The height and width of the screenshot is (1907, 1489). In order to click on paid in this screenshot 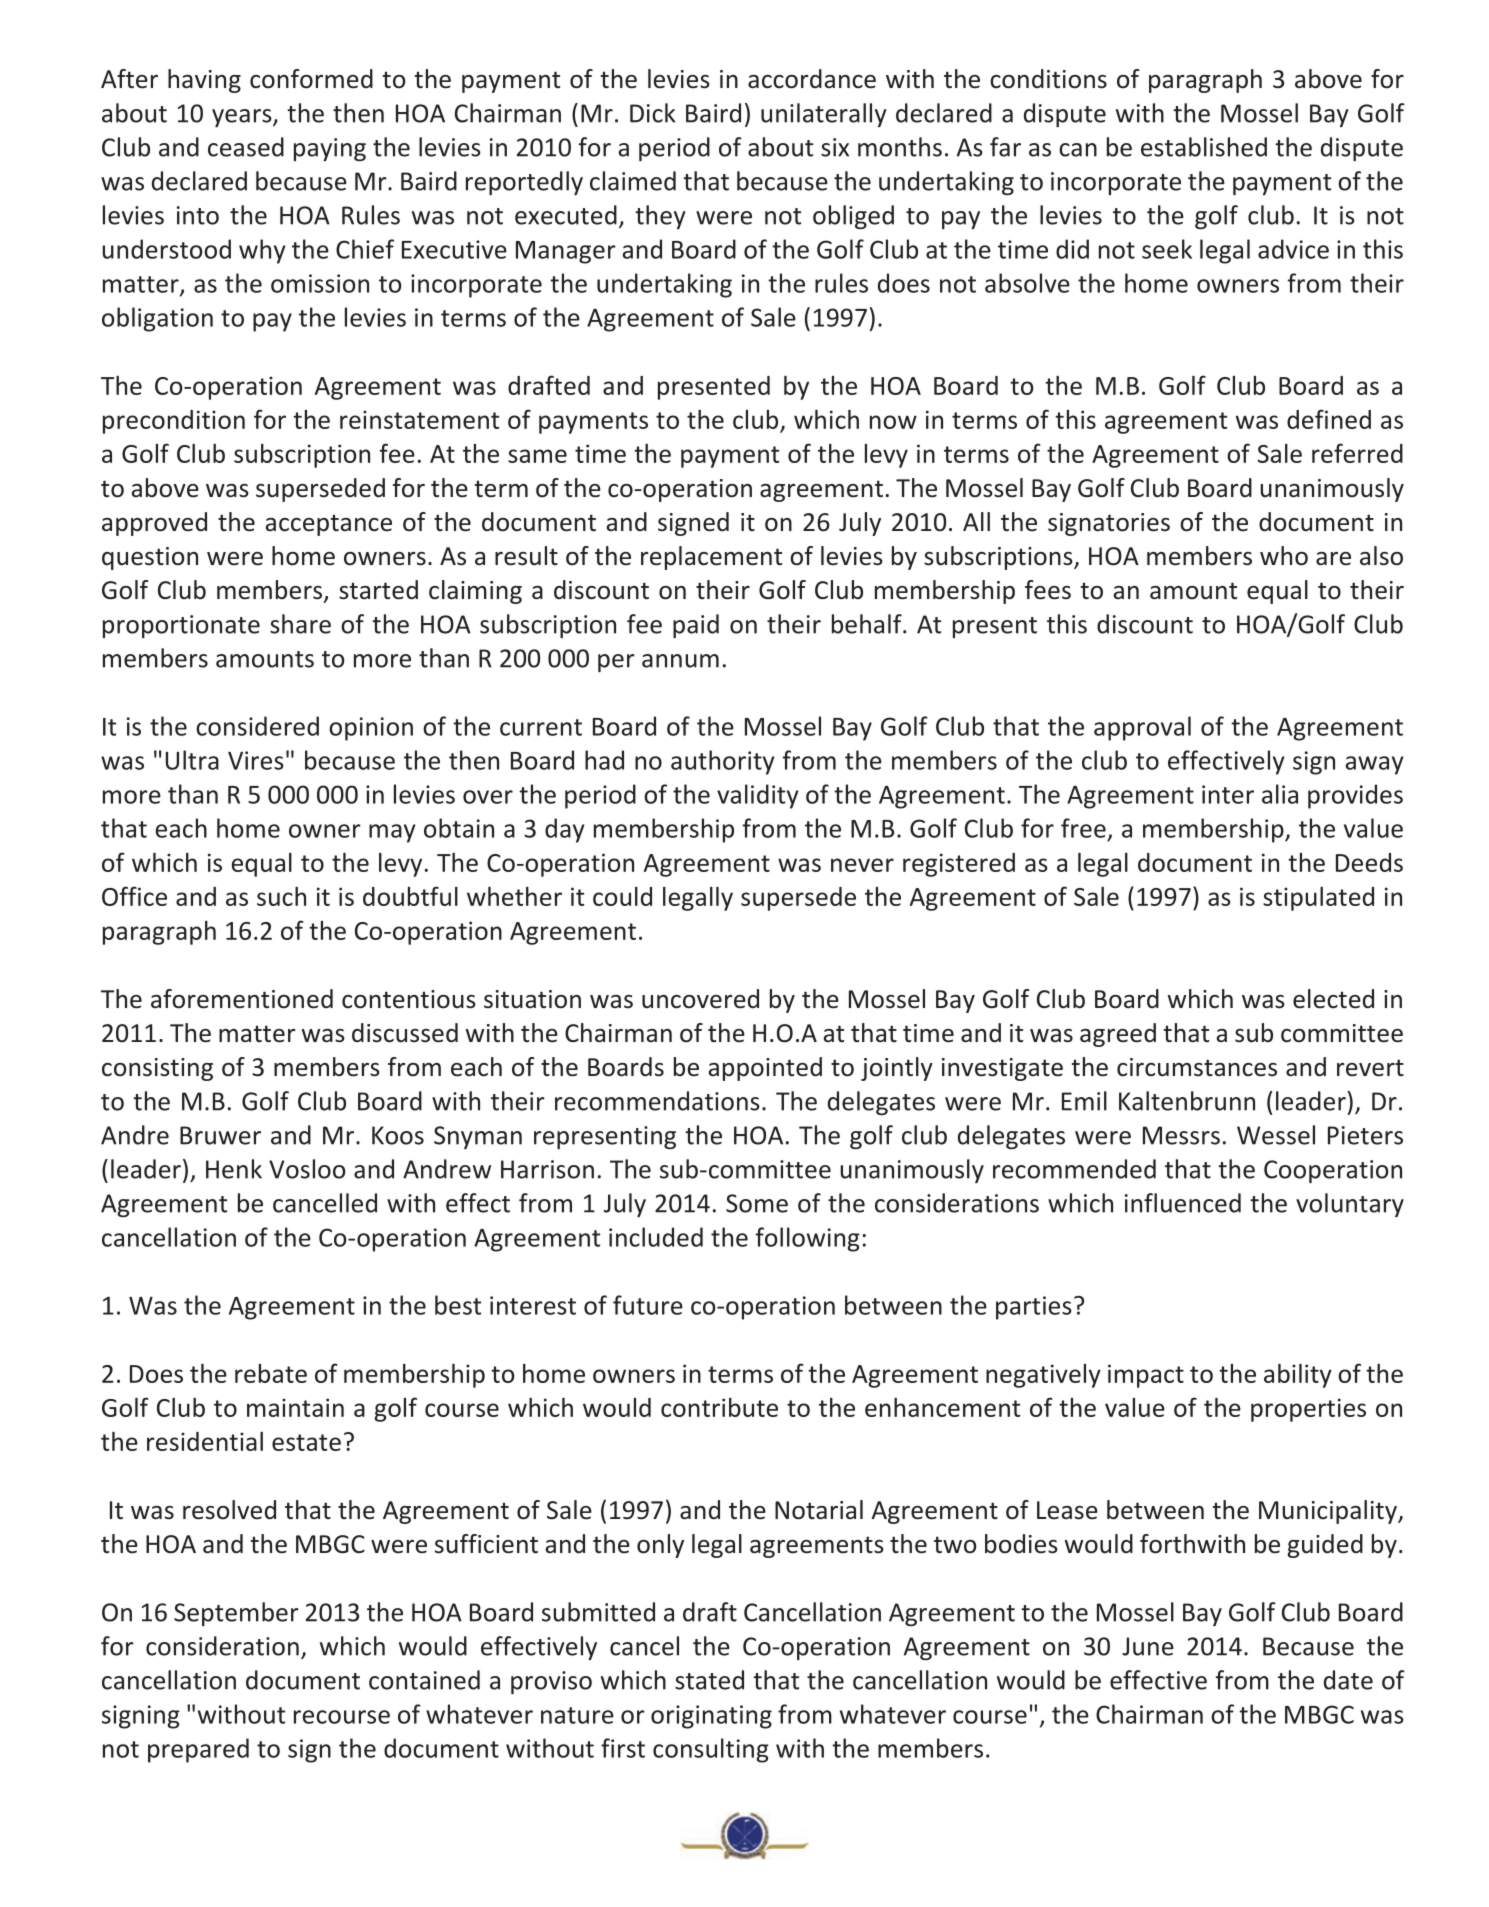, I will do `click(696, 626)`.
